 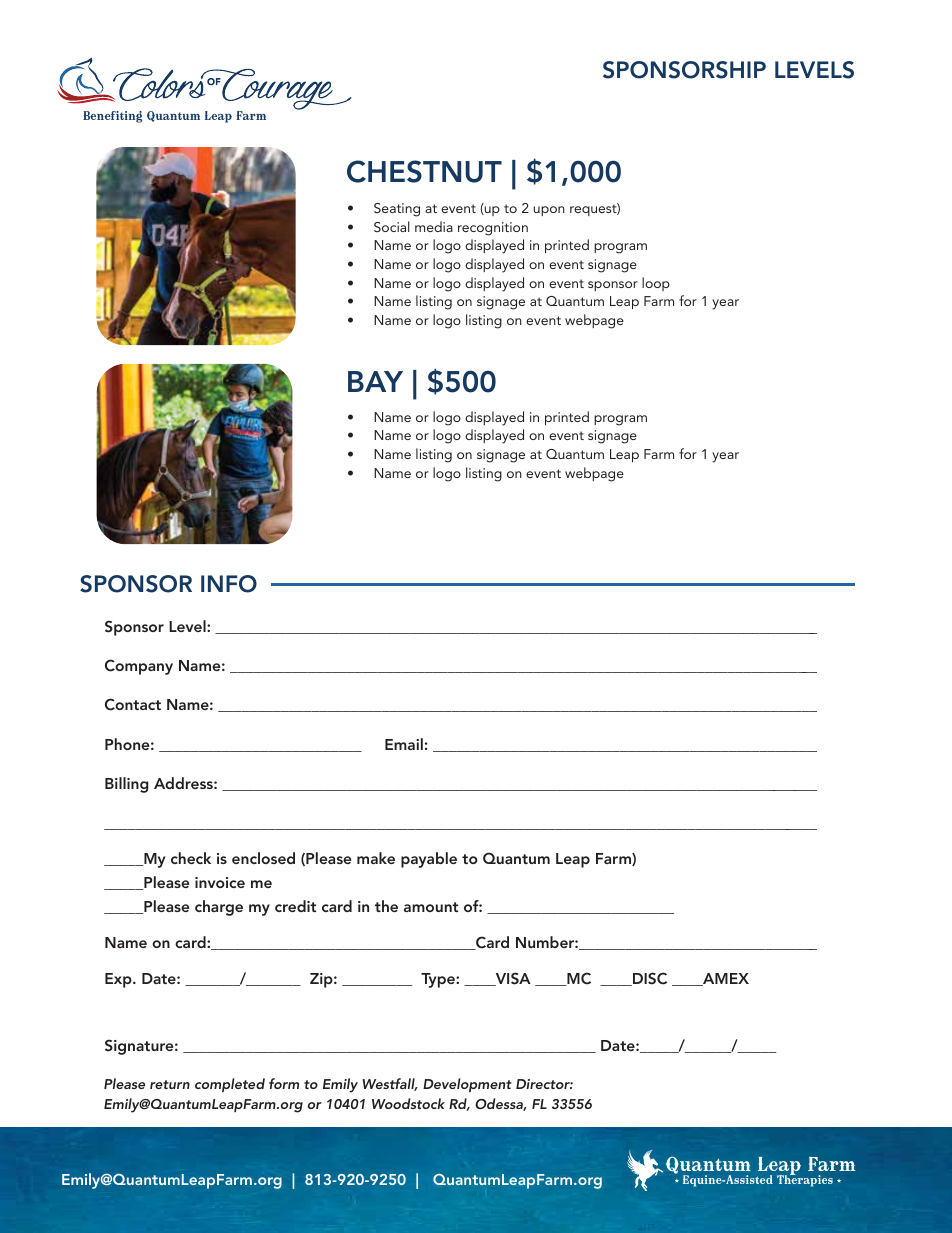 I want to click on BAY, so click(x=375, y=381).
